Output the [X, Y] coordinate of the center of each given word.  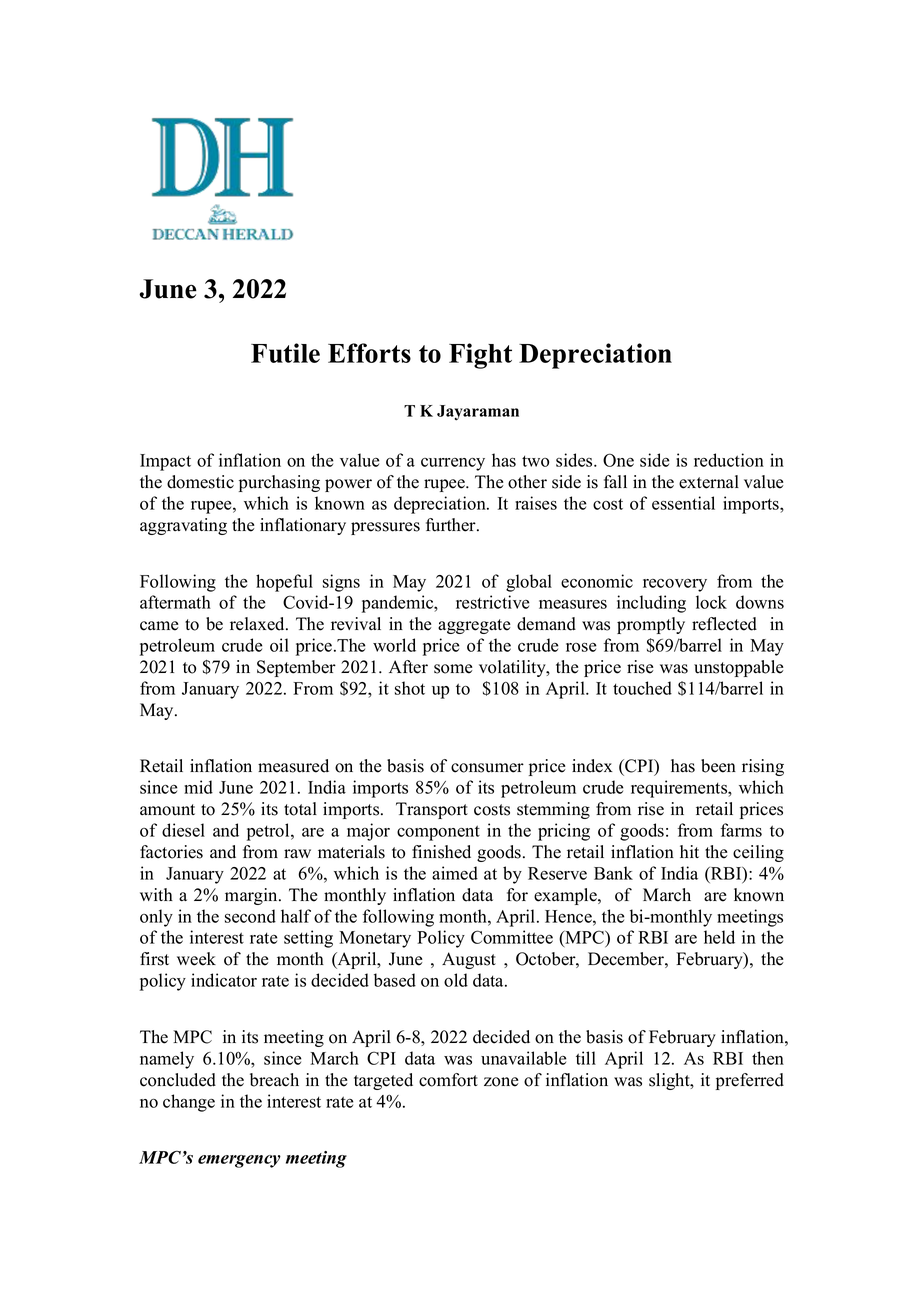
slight [670, 1081]
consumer [487, 768]
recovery [675, 585]
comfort [448, 1080]
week [196, 959]
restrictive [492, 602]
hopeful [284, 583]
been [718, 766]
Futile [285, 353]
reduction [729, 460]
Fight [480, 356]
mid [198, 787]
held [719, 937]
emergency [239, 1161]
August [469, 960]
